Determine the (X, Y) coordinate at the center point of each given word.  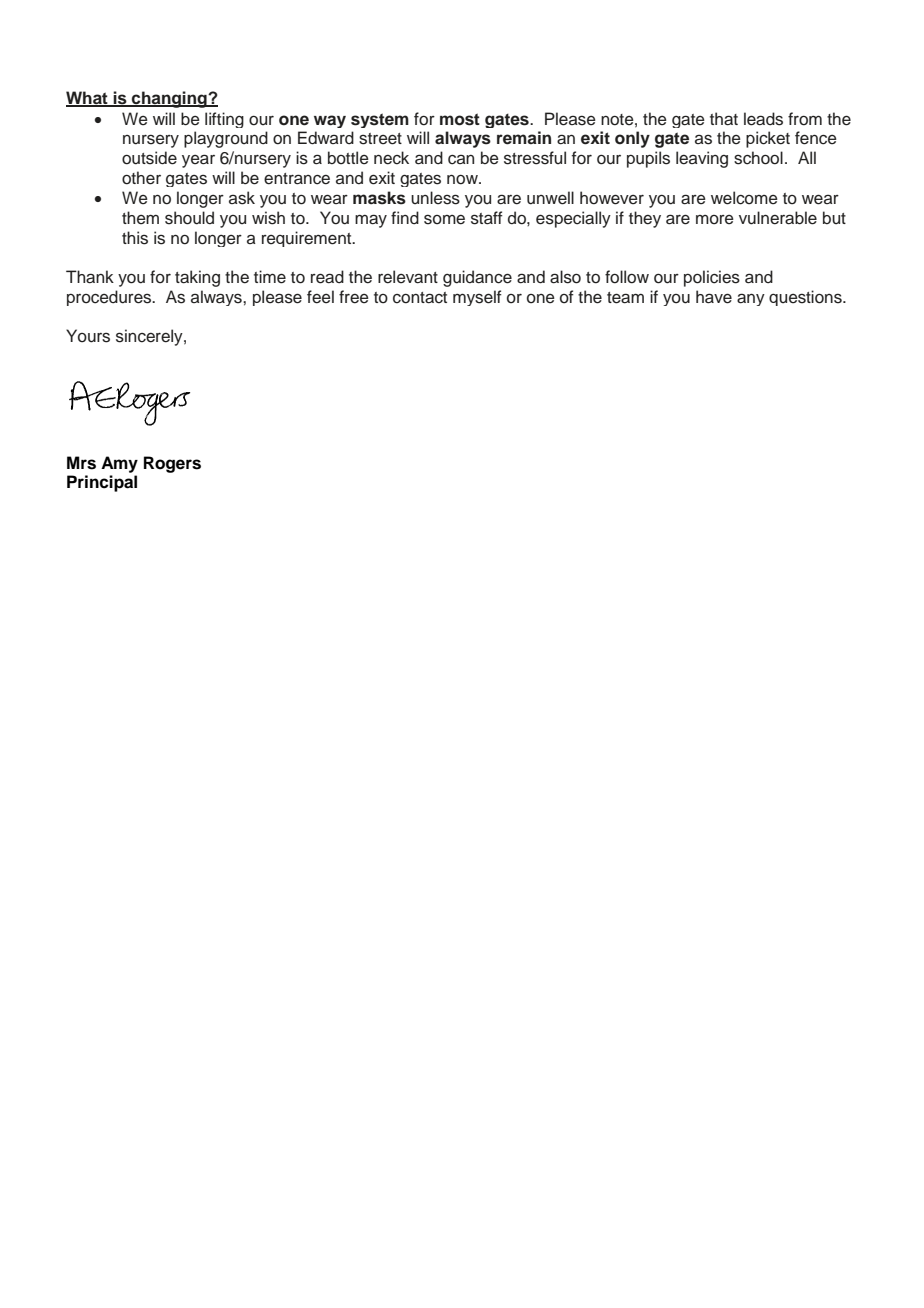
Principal (102, 483)
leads (763, 119)
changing (169, 99)
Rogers (172, 464)
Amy (119, 464)
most (460, 119)
